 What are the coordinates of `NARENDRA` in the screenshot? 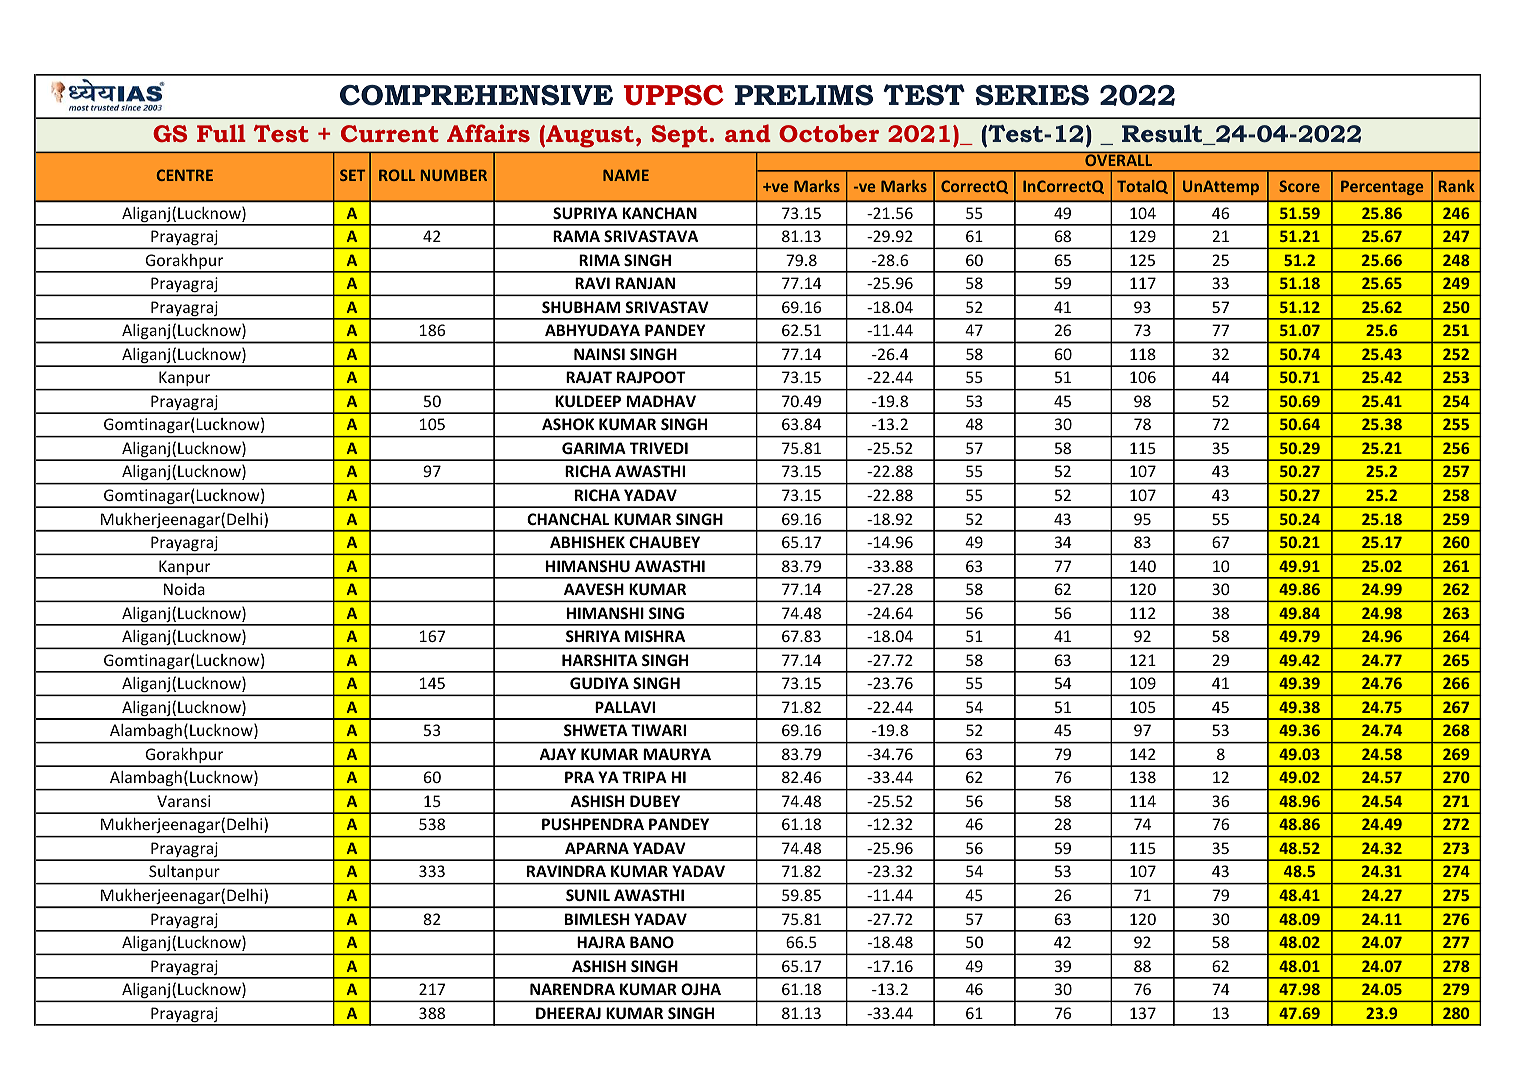 It's located at (572, 989).
